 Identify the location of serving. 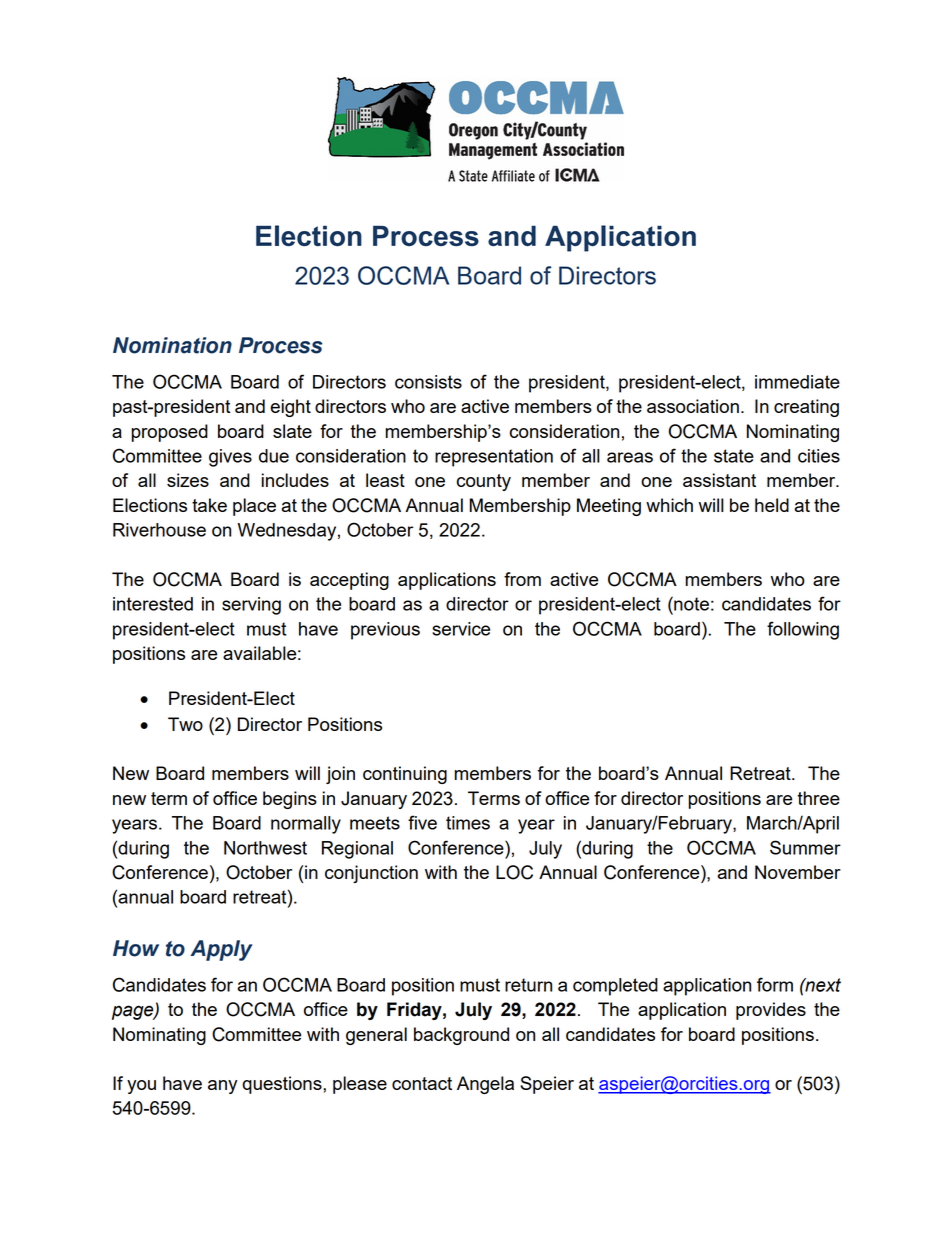
(251, 606).
